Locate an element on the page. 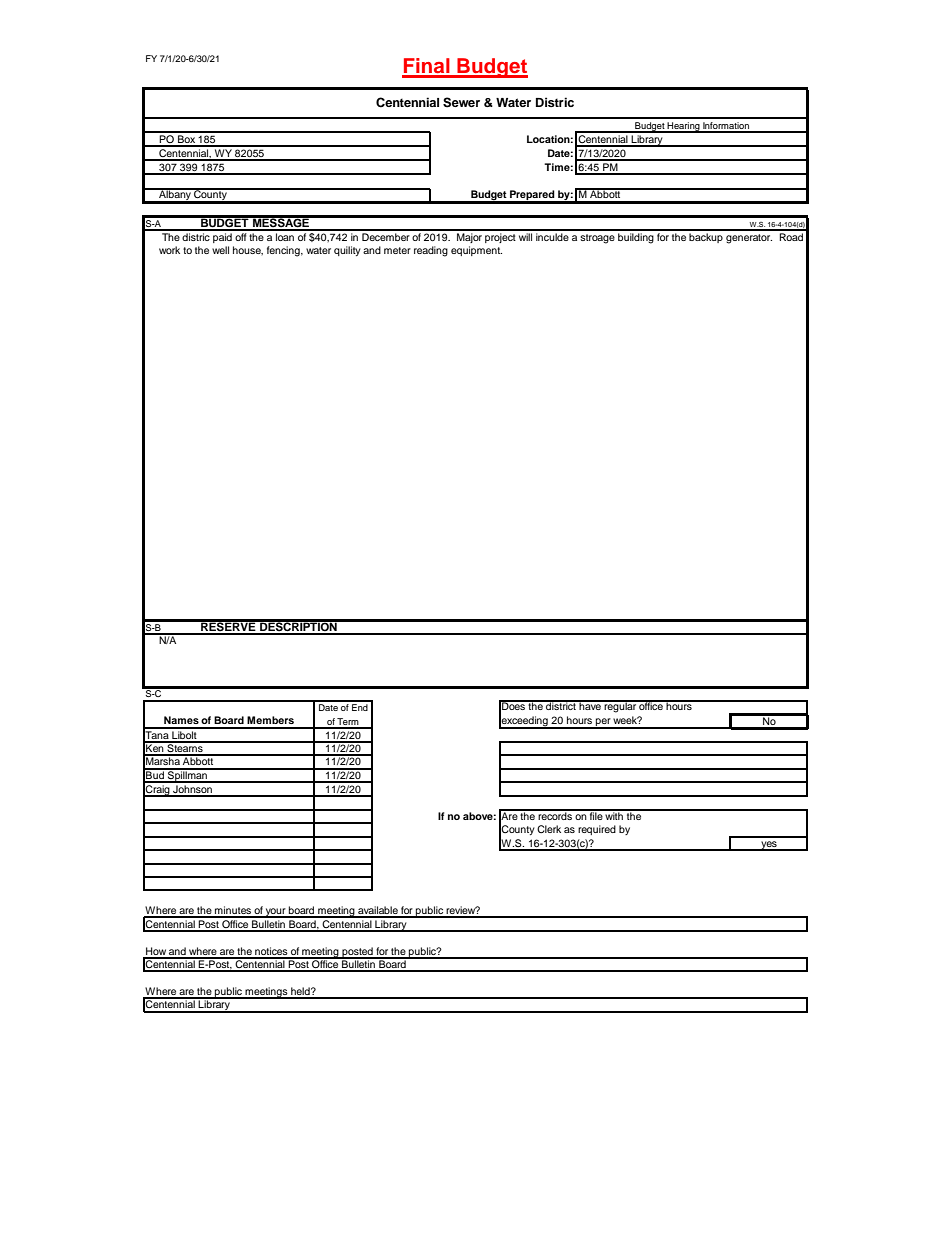 The image size is (952, 1233). work is located at coordinates (169, 250).
